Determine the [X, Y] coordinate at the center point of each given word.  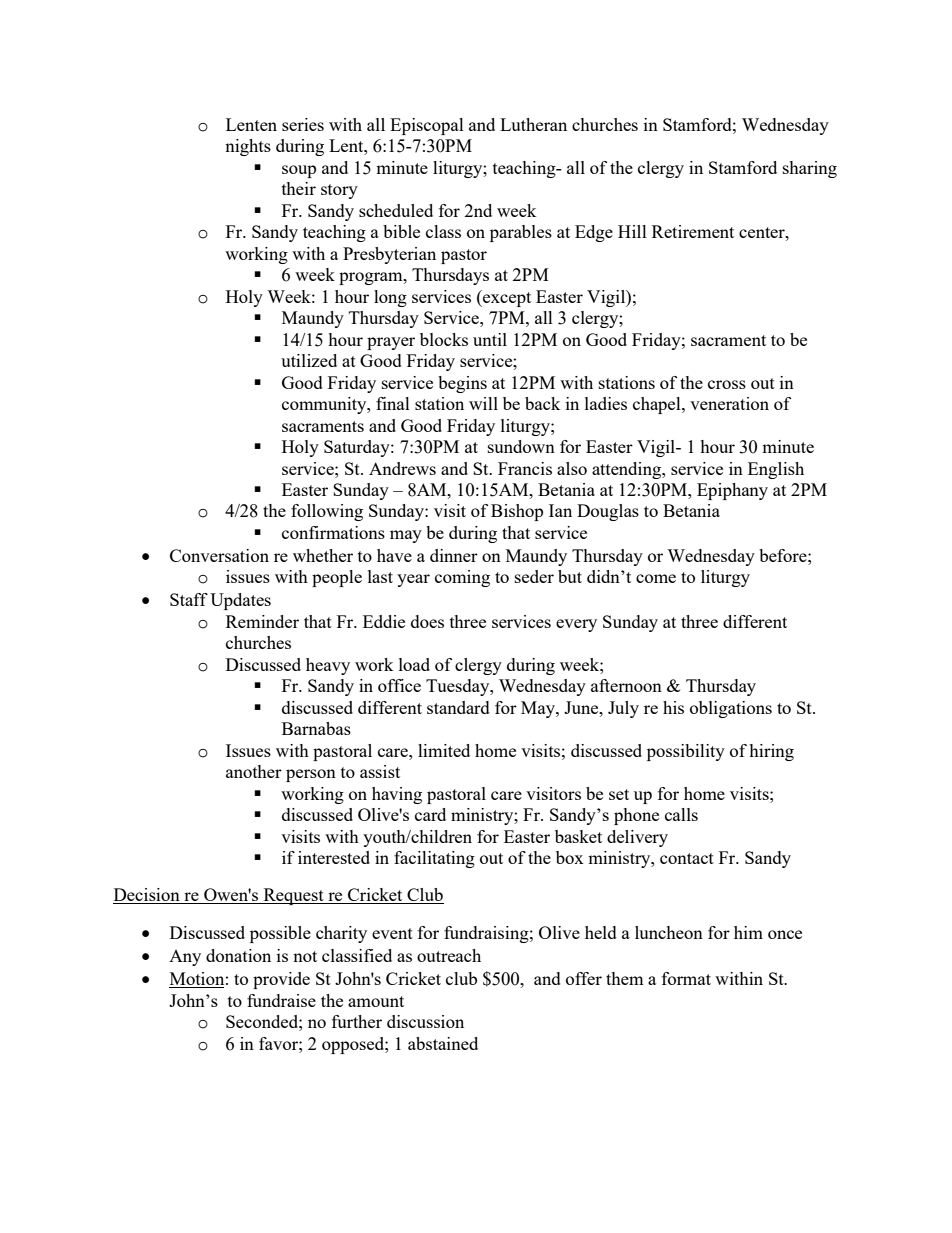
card [430, 814]
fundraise [281, 1000]
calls [681, 814]
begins [462, 384]
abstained [443, 1043]
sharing [810, 169]
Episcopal [427, 126]
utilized [309, 360]
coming [462, 578]
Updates [240, 601]
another [254, 771]
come [656, 578]
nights [248, 147]
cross [727, 384]
